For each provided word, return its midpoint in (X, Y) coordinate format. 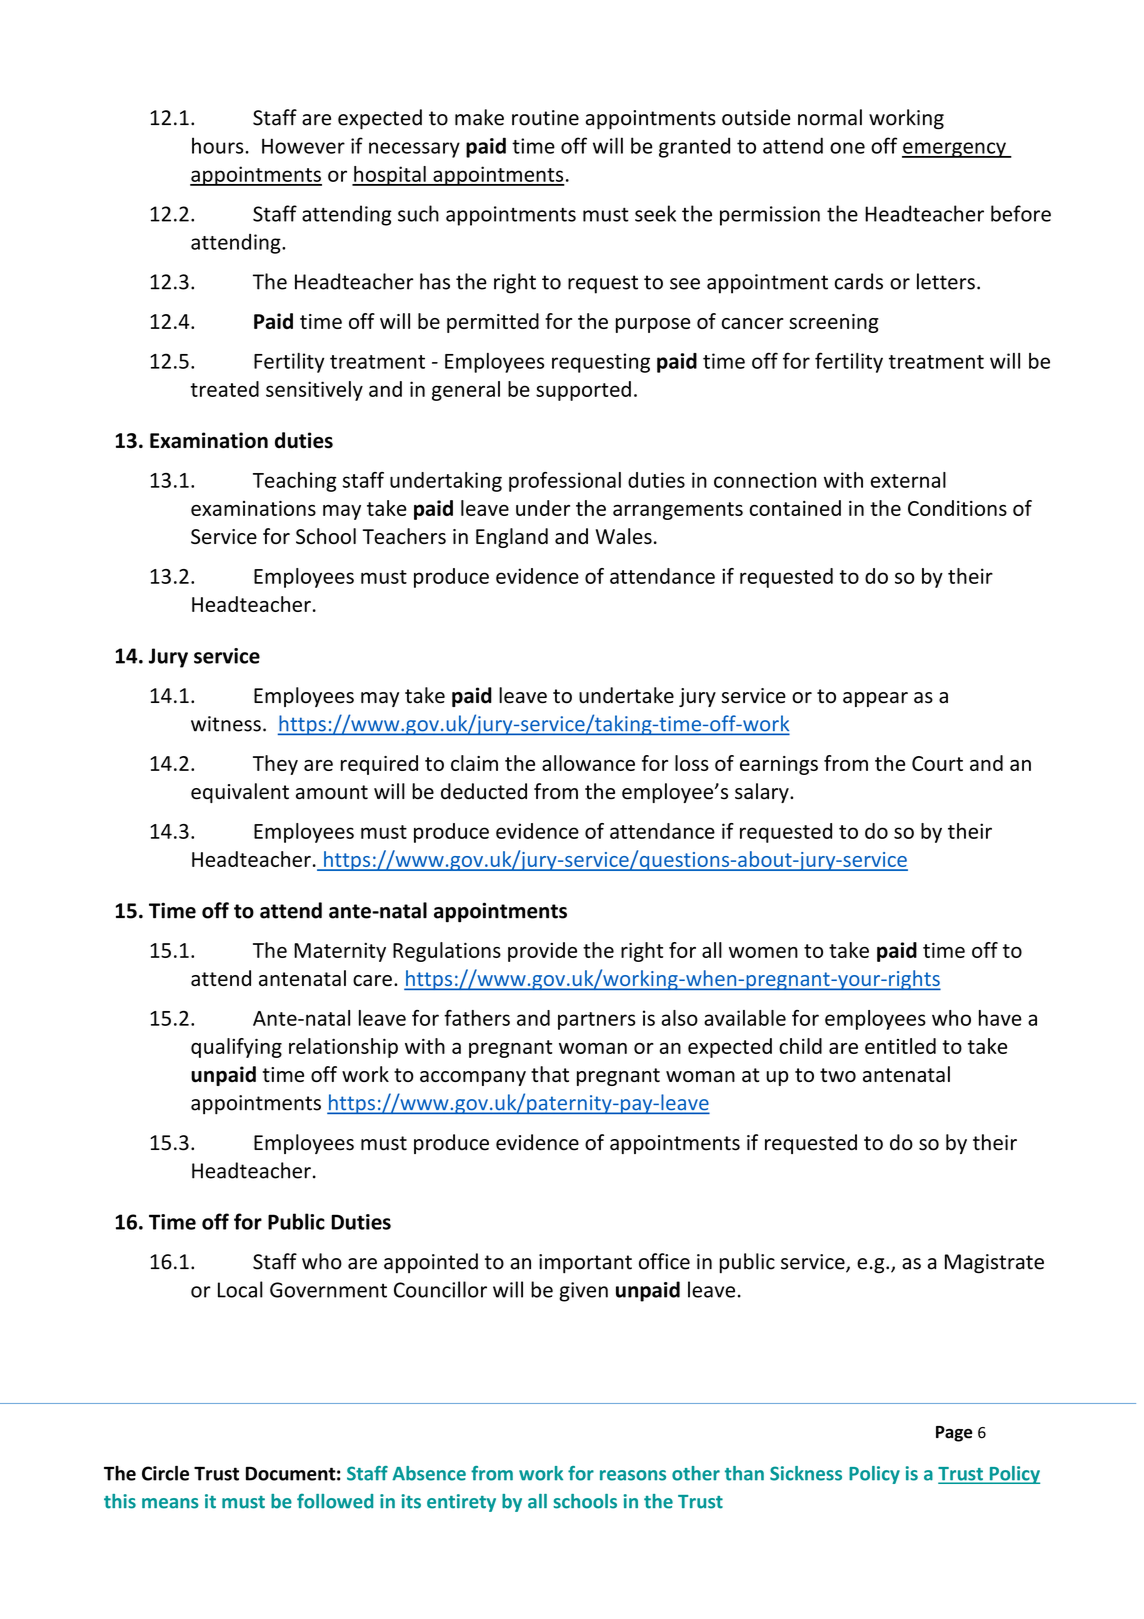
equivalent (240, 793)
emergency (955, 150)
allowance (588, 763)
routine (545, 118)
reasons (633, 1475)
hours (219, 145)
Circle (165, 1473)
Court (937, 763)
